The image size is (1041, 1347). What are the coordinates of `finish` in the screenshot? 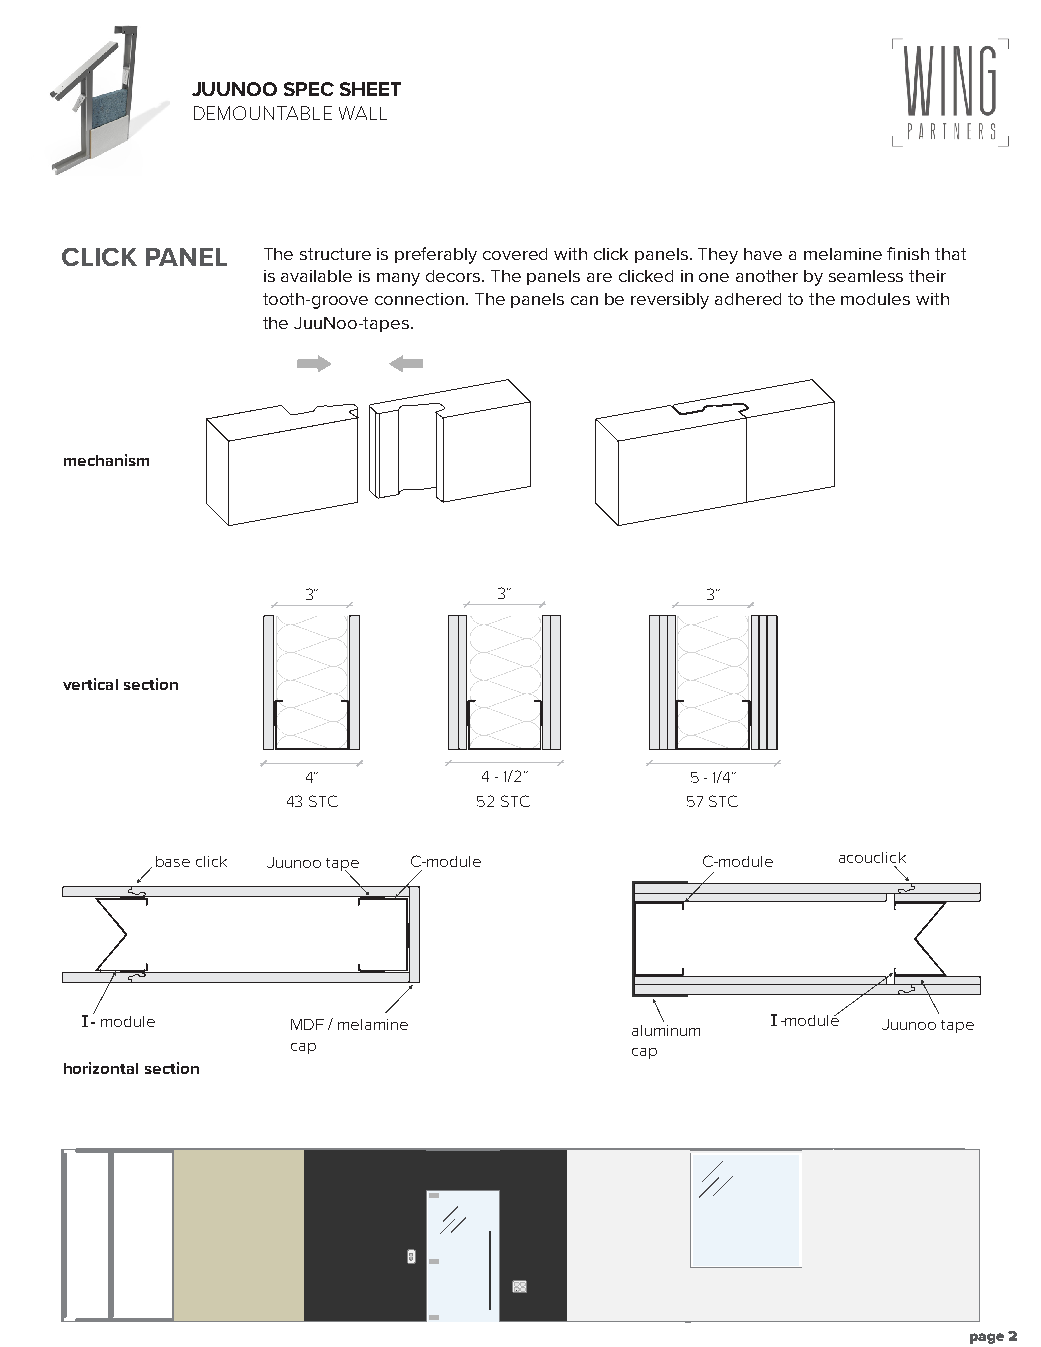 It's located at (908, 253).
